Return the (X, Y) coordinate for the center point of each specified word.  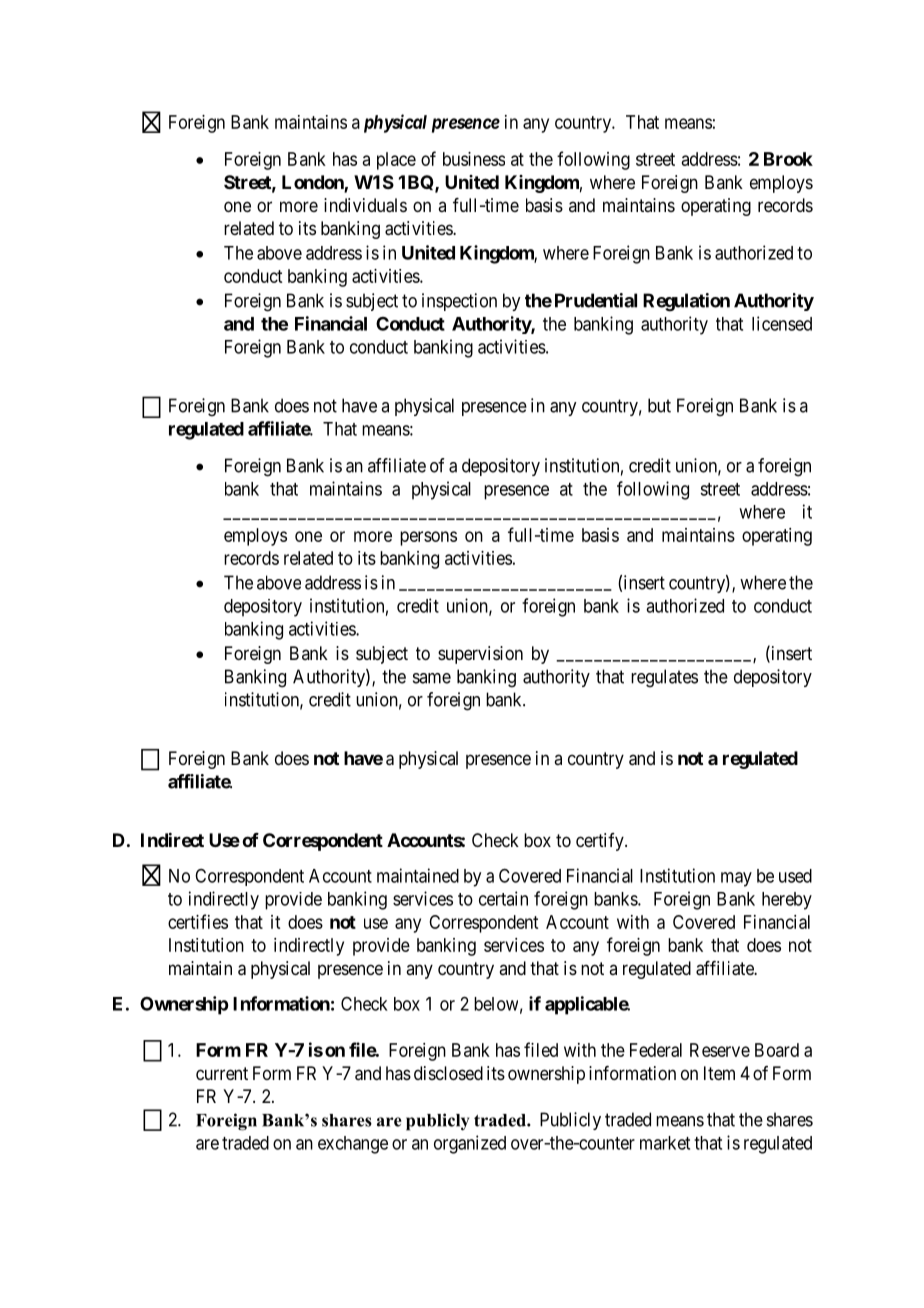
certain (503, 898)
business (474, 159)
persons (428, 538)
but (659, 405)
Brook (788, 159)
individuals (365, 205)
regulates (664, 678)
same (432, 678)
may (736, 879)
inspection (459, 302)
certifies (198, 921)
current (222, 1073)
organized (470, 1144)
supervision (480, 655)
